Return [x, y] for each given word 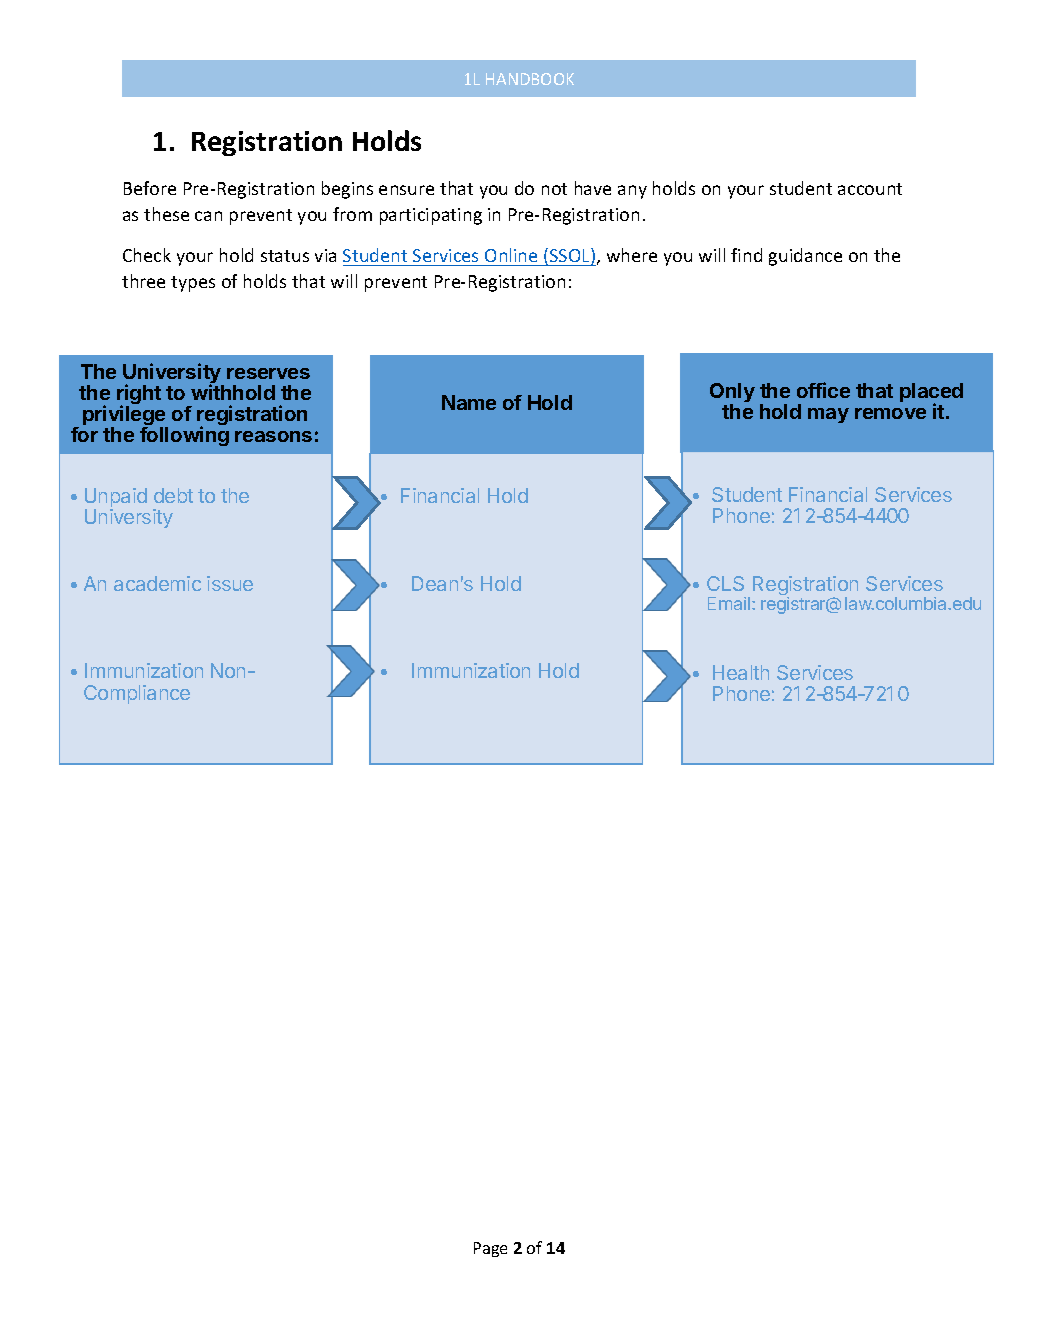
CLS [725, 583]
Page [490, 1249]
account [870, 189]
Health [741, 672]
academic [157, 583]
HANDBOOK [530, 79]
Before [150, 188]
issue [230, 583]
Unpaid [116, 499]
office [823, 390]
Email [729, 603]
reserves [268, 373]
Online [511, 255]
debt [173, 495]
